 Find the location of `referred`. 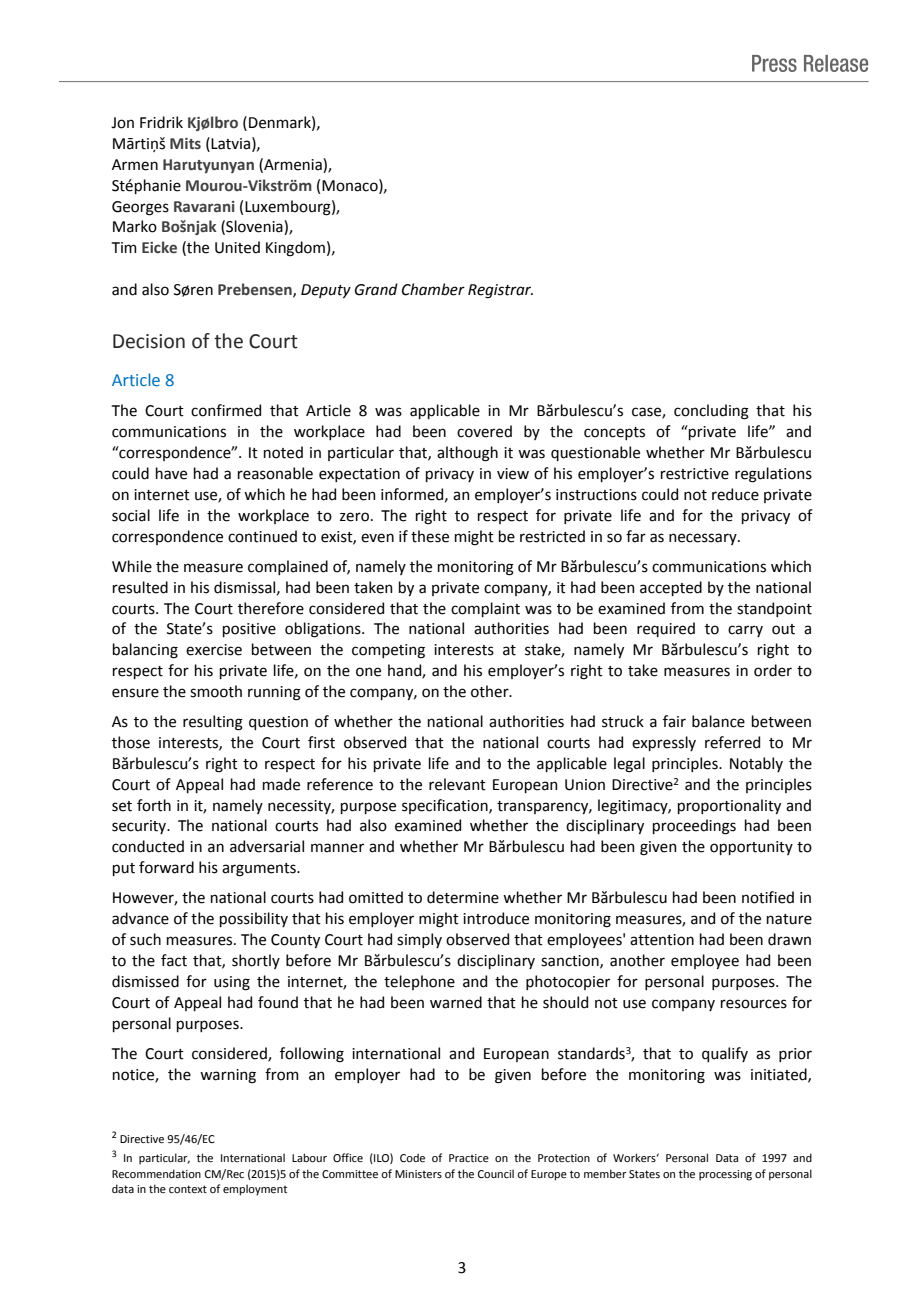

referred is located at coordinates (732, 742).
